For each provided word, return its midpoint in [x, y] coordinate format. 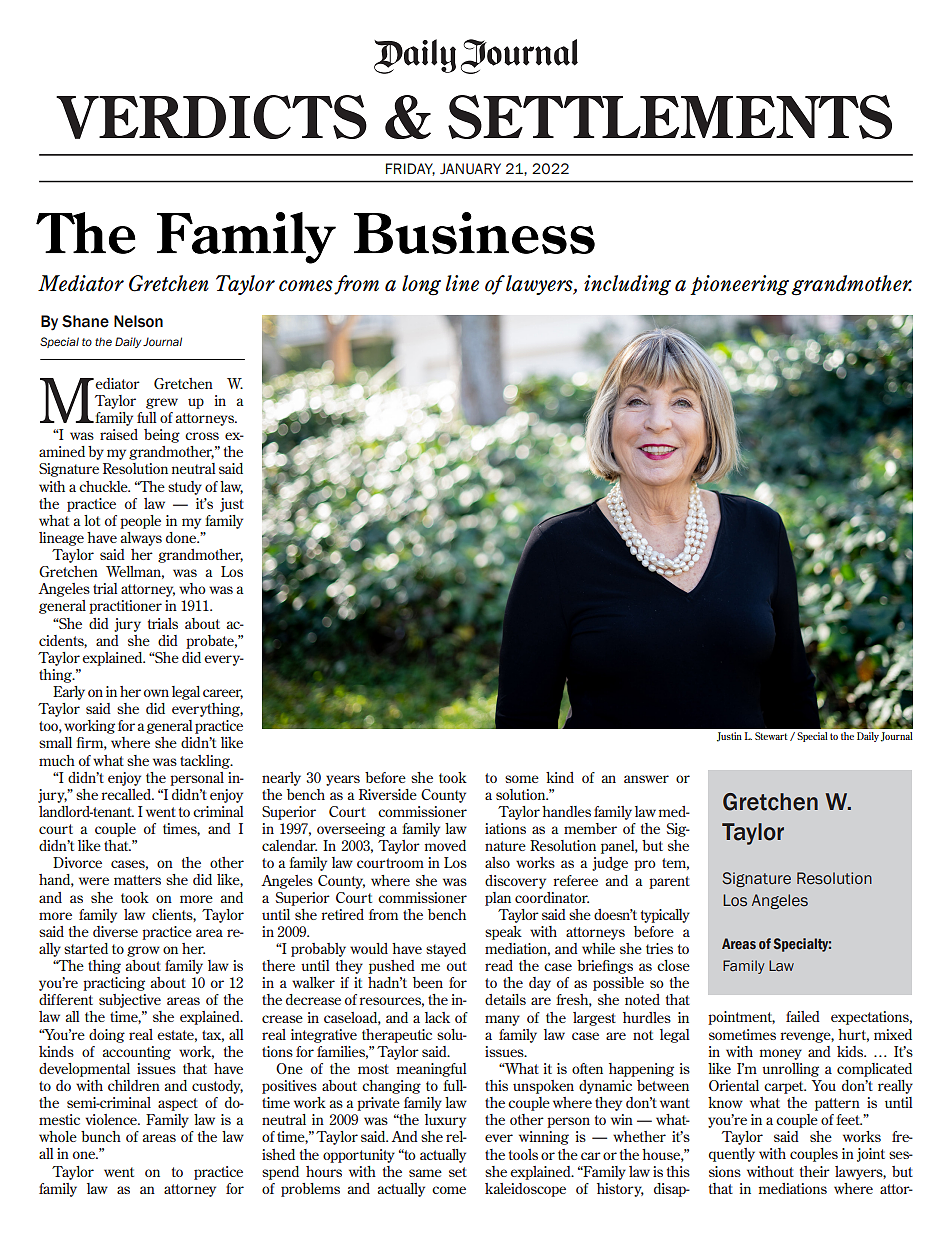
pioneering [739, 285]
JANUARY [470, 169]
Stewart [771, 736]
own [156, 693]
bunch [101, 1136]
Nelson [138, 321]
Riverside [388, 794]
